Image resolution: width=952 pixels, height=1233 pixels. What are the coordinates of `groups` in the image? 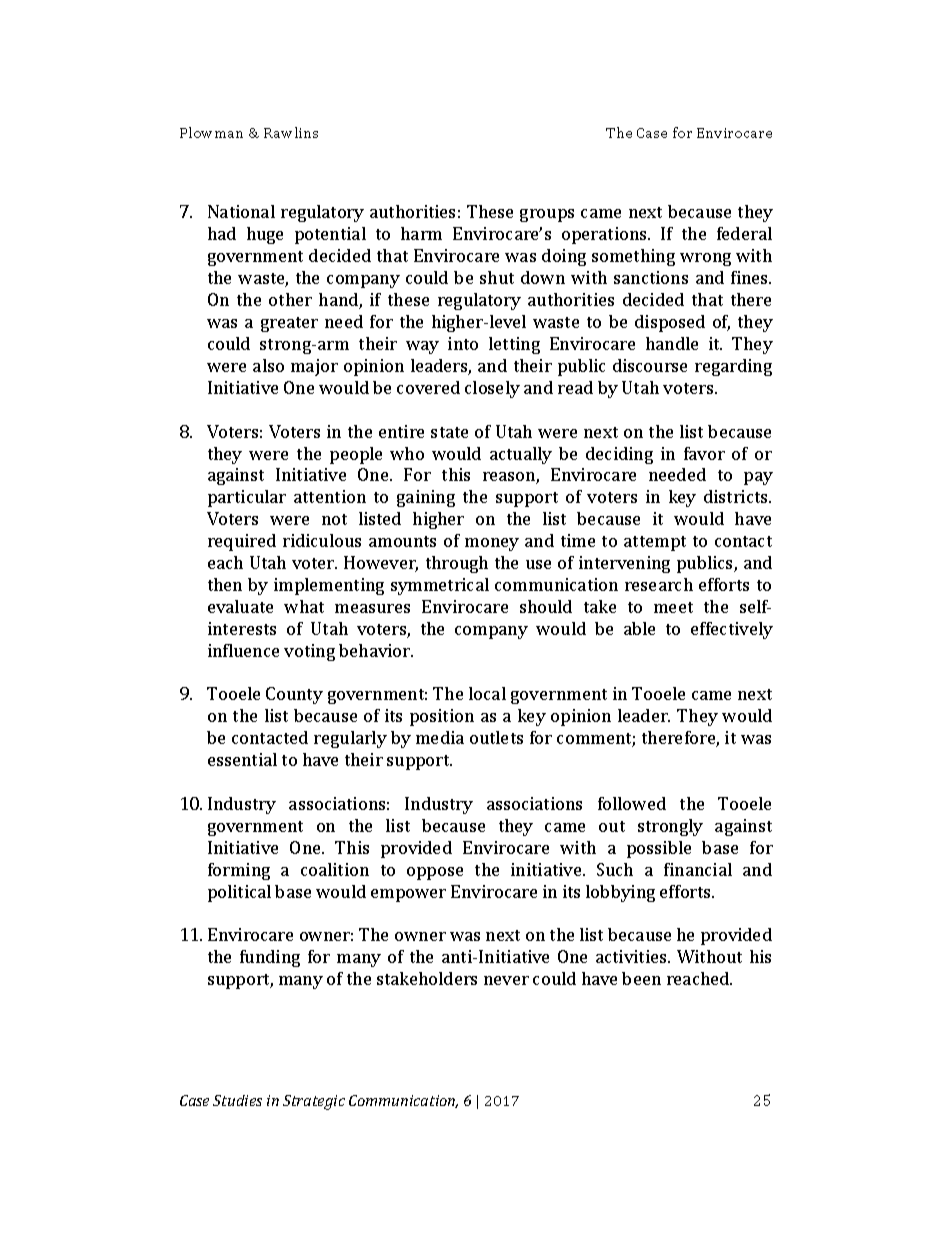 It's located at (547, 215).
